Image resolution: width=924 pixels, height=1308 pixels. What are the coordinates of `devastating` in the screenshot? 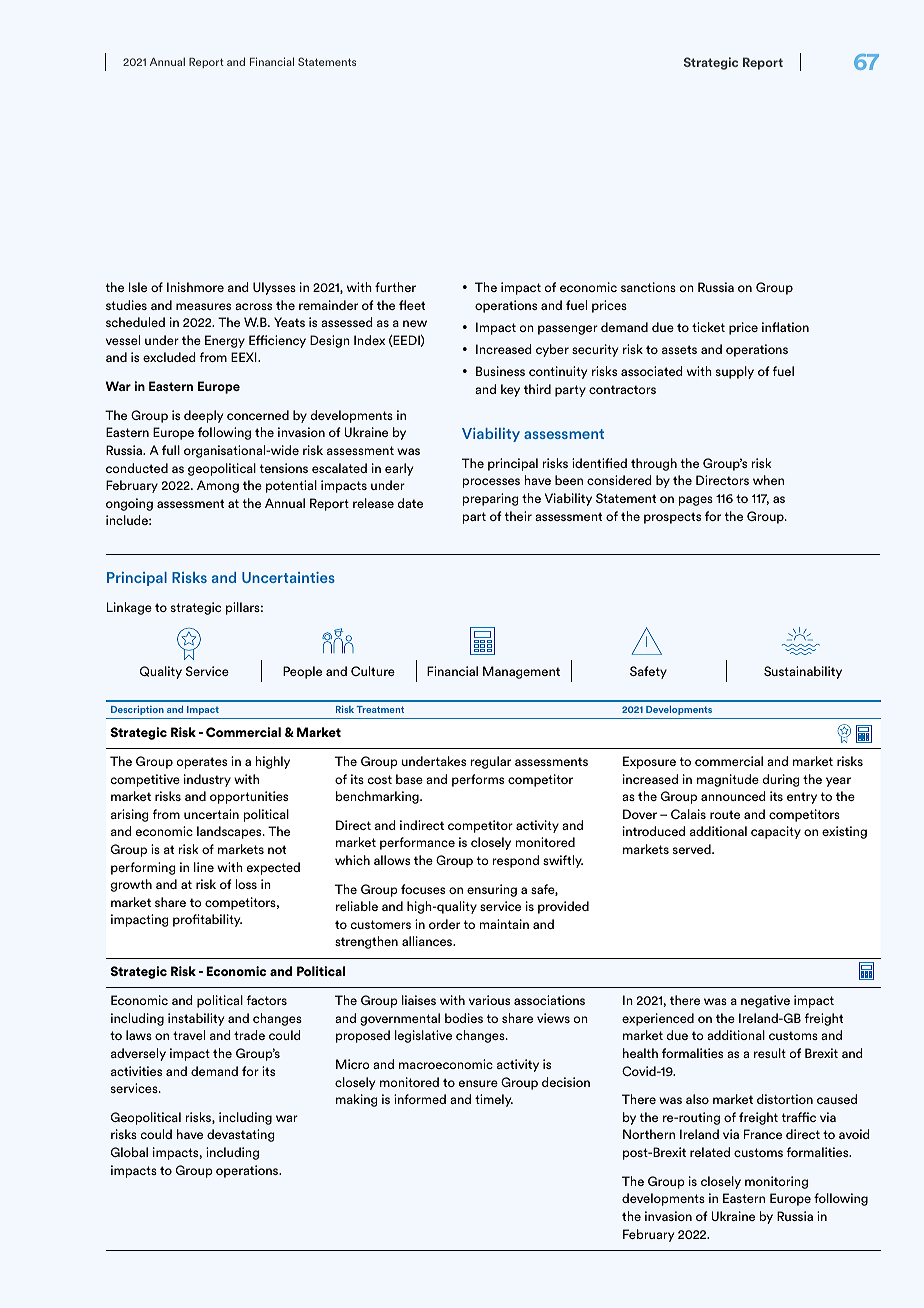 It's located at (241, 1135).
